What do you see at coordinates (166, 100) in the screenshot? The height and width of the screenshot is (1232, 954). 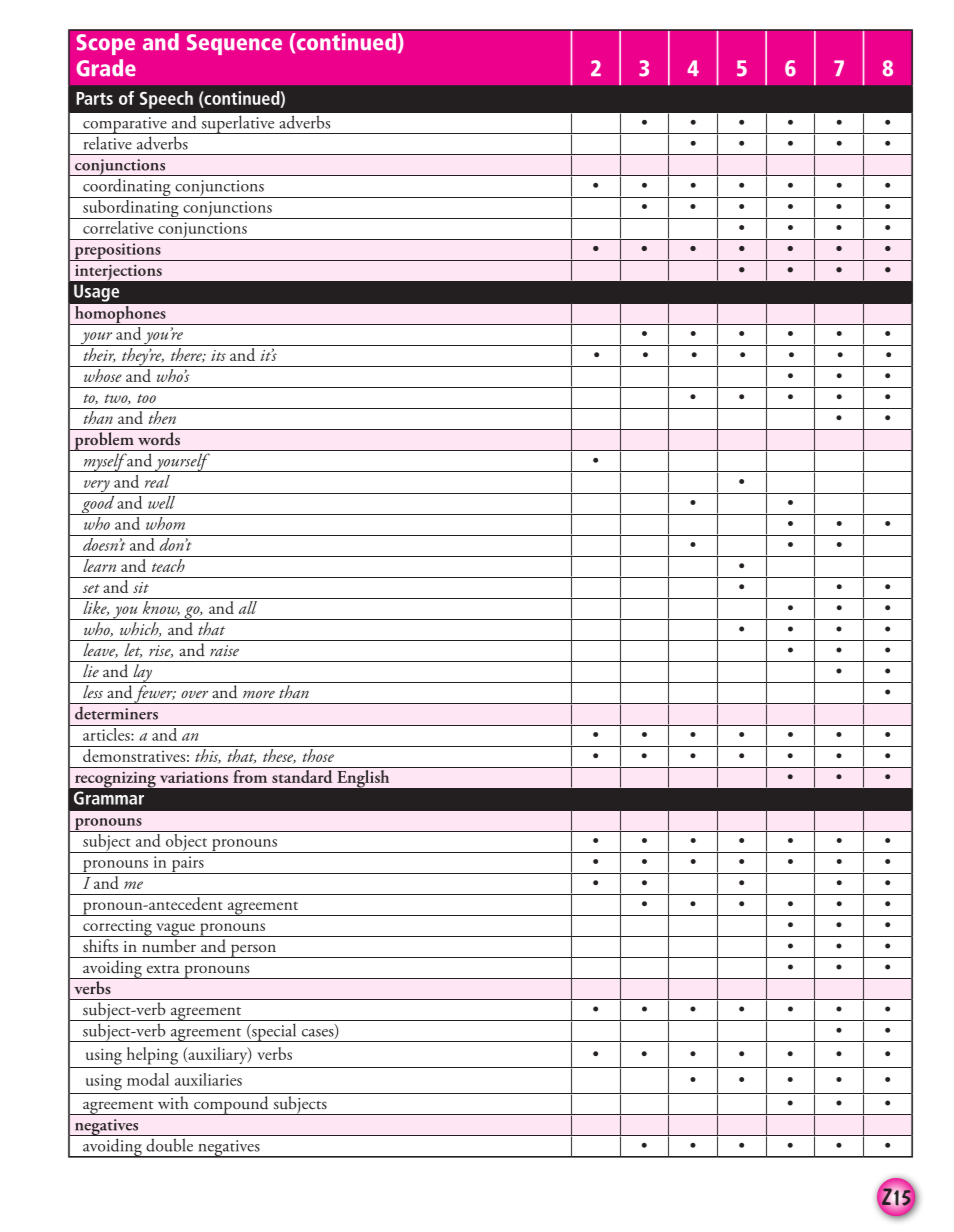 I see `Speech` at bounding box center [166, 100].
